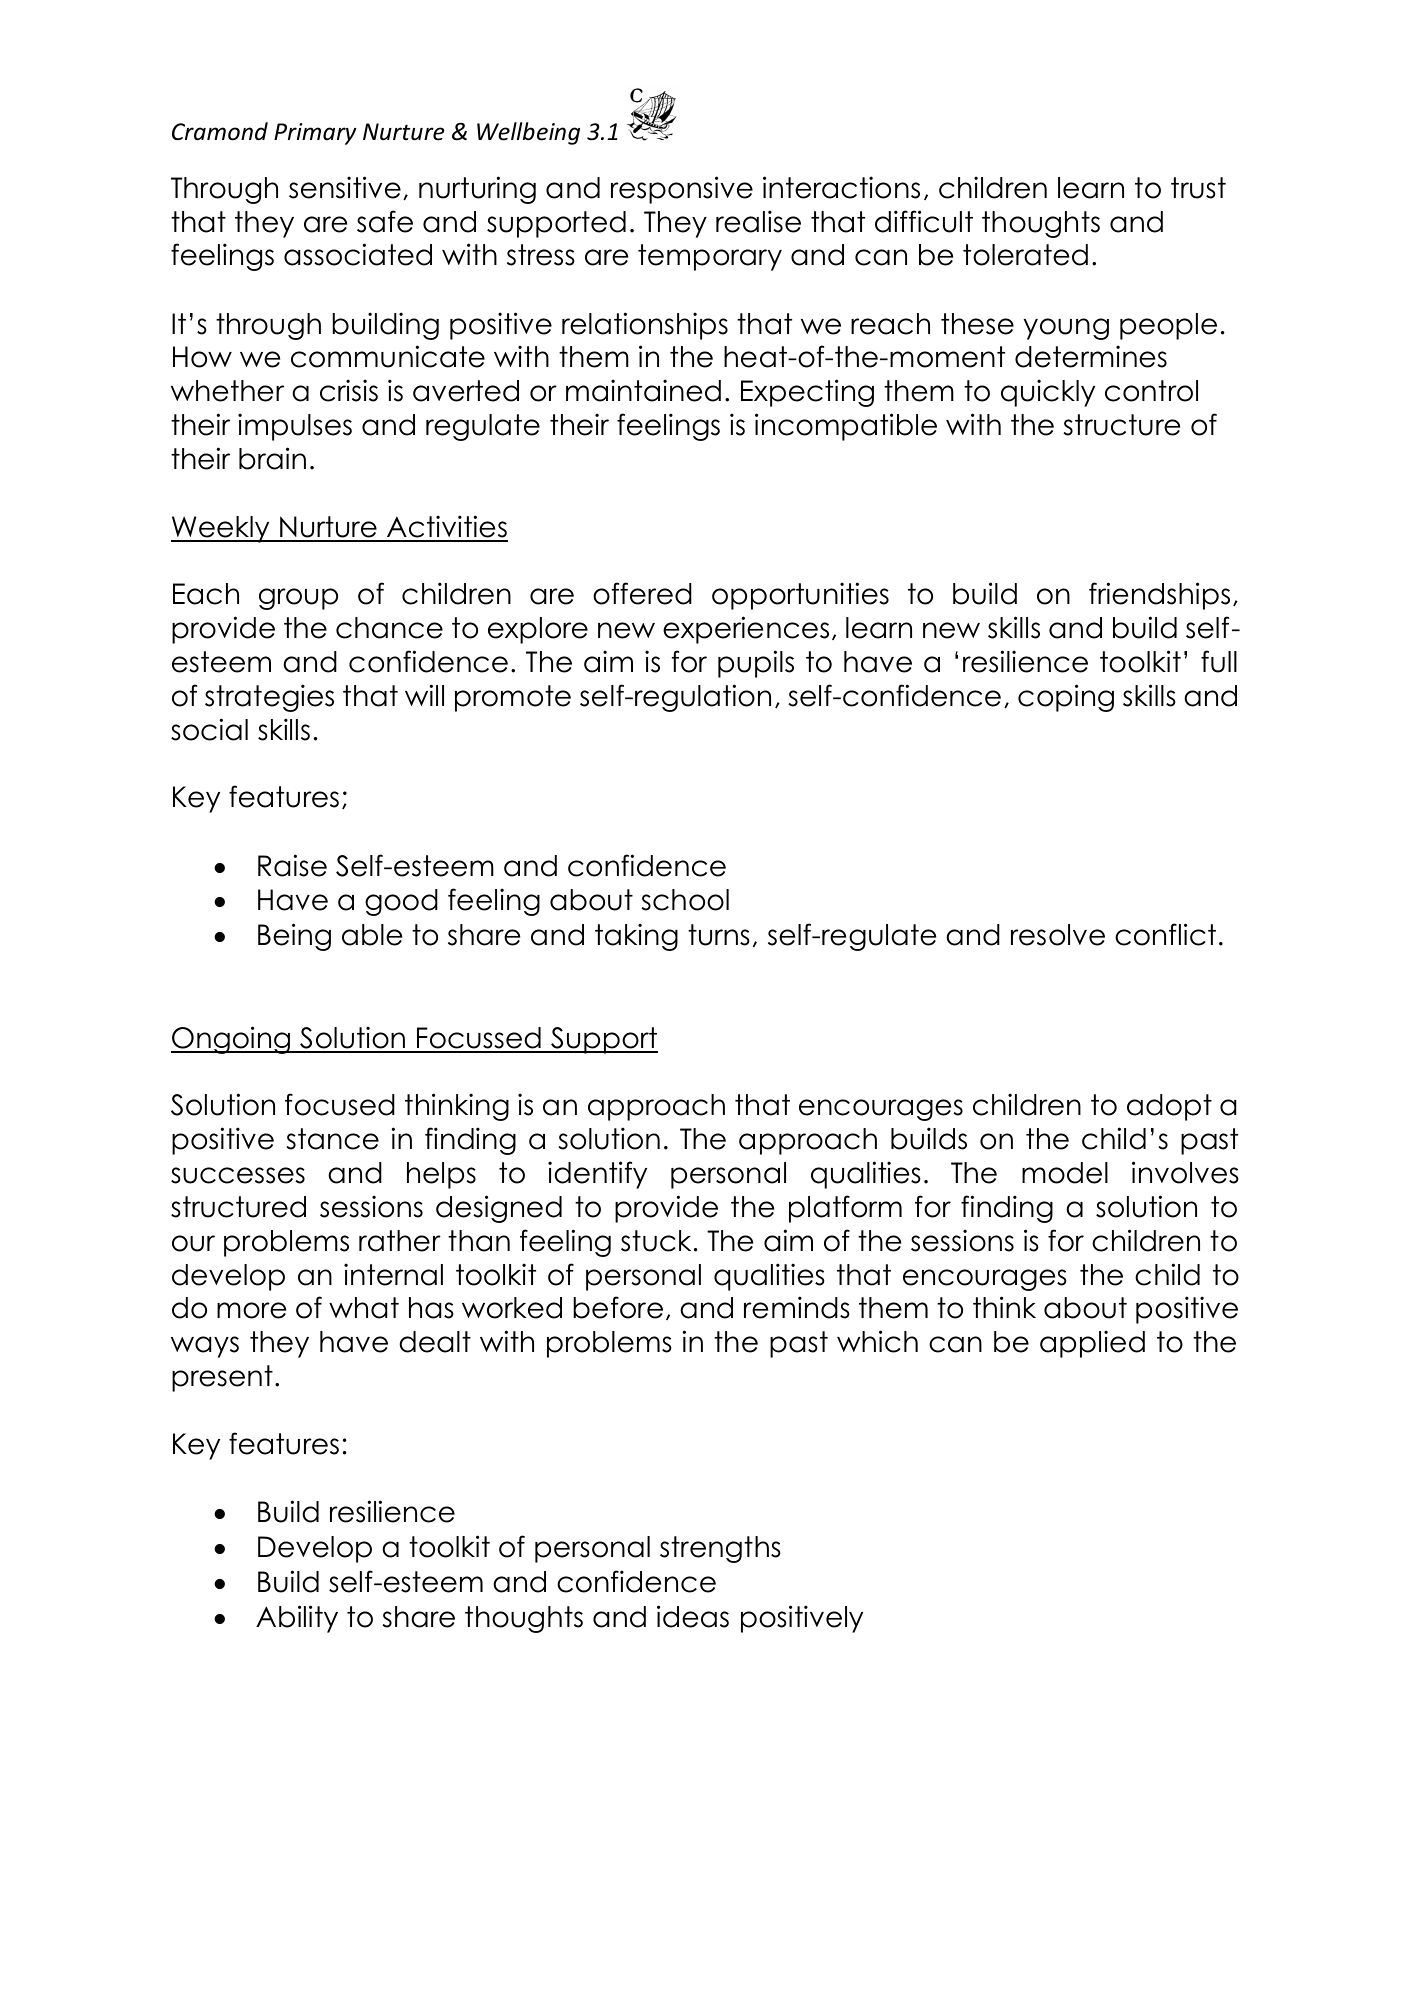  What do you see at coordinates (1198, 188) in the page?
I see `trust` at bounding box center [1198, 188].
